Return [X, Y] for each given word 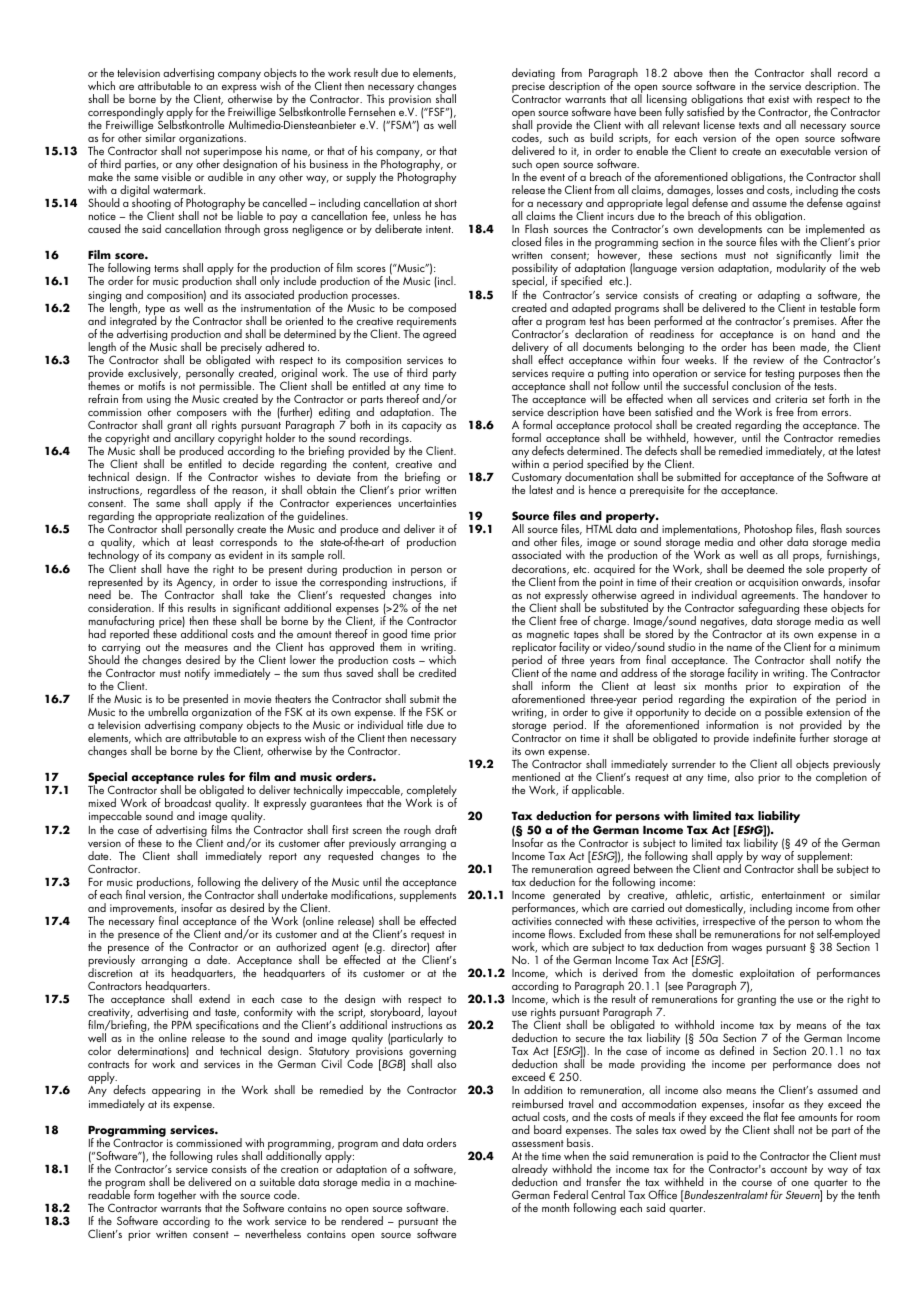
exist [778, 99]
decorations [540, 569]
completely [431, 792]
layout [442, 1013]
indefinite [774, 737]
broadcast [188, 802]
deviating [533, 75]
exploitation [767, 975]
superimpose [232, 154]
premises [814, 323]
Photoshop [769, 531]
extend [214, 998]
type [155, 311]
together [177, 1196]
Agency [196, 583]
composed [432, 309]
